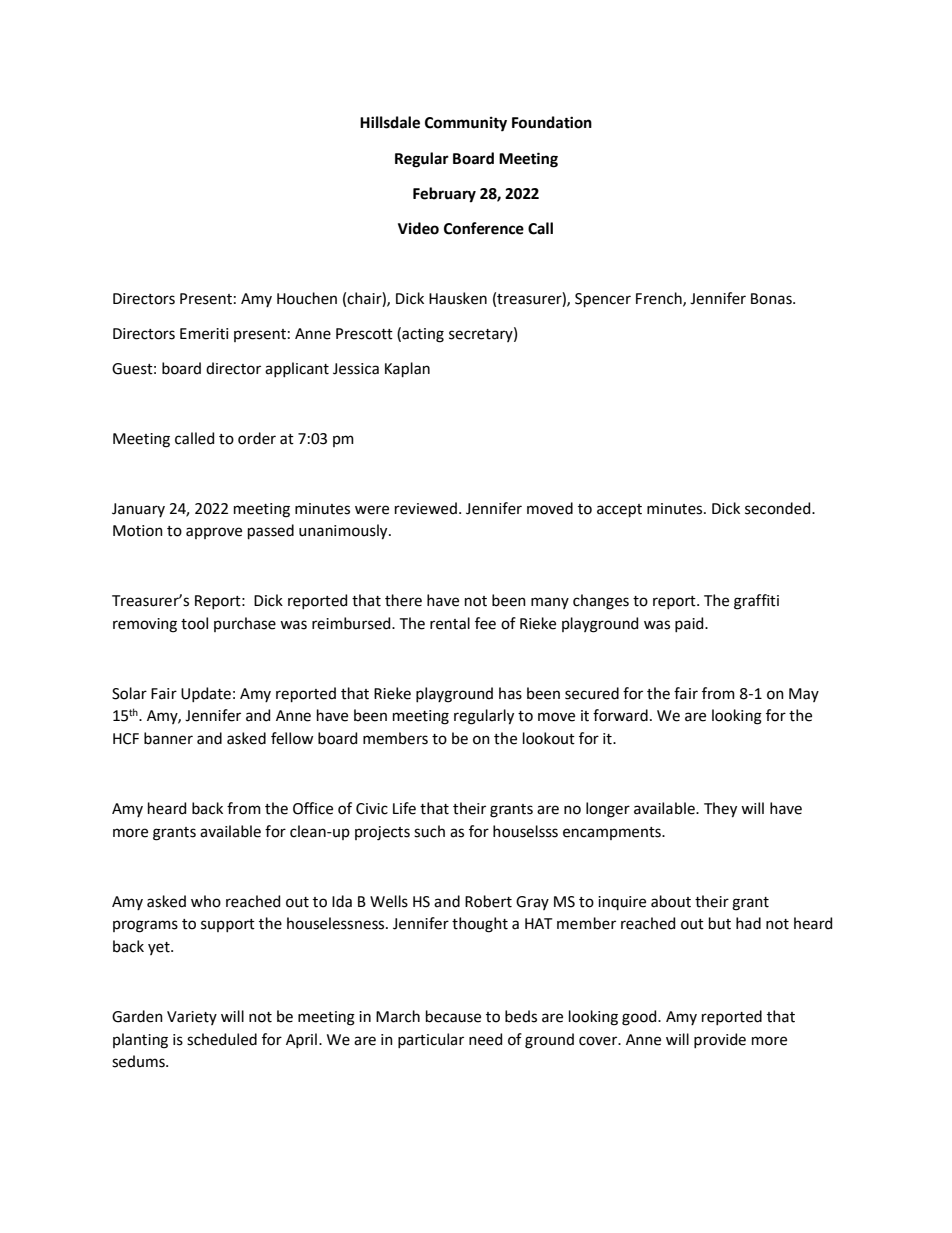 The width and height of the page is (952, 1233). Describe the element at coordinates (390, 122) in the page. I see `Hillsdale` at that location.
